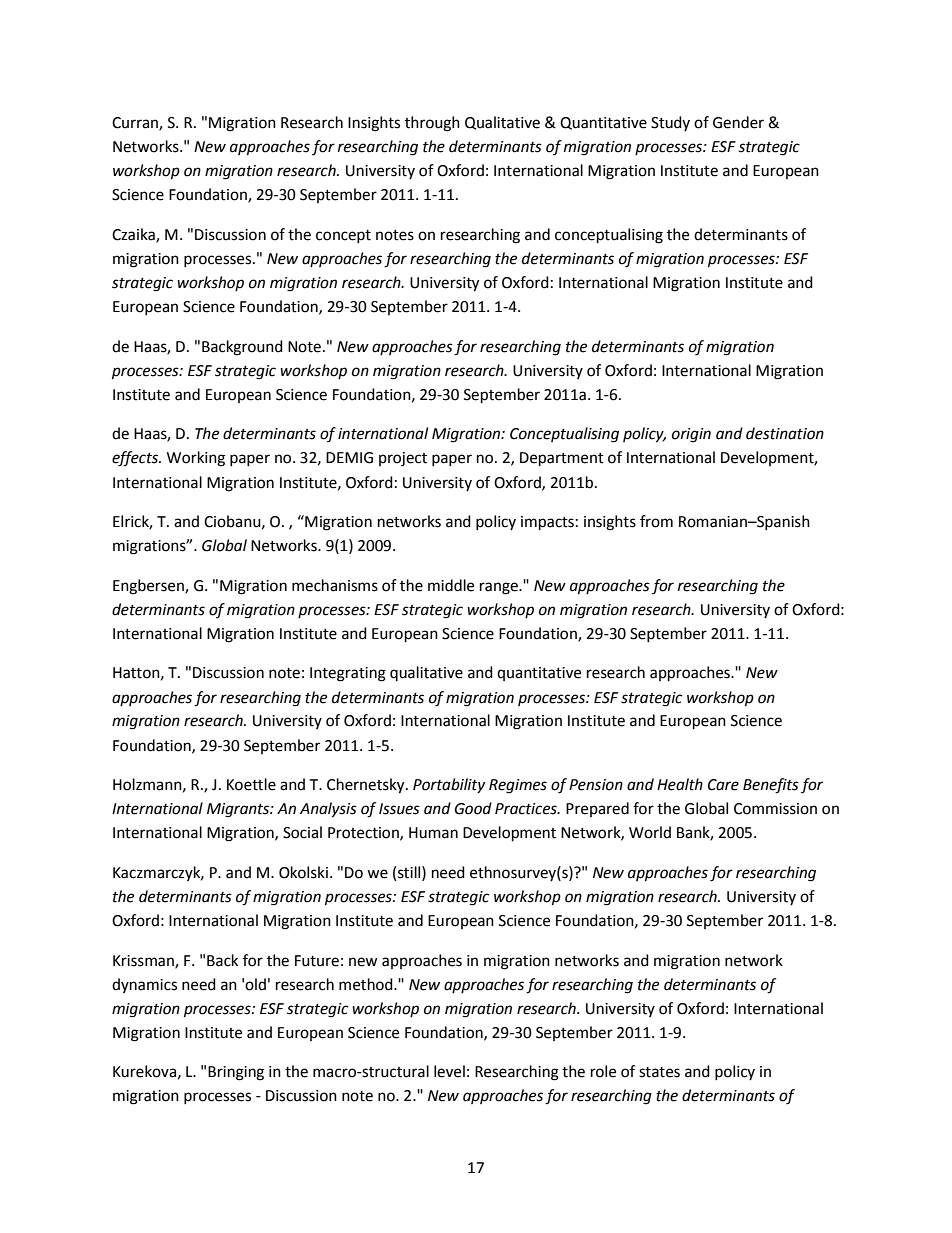 The image size is (952, 1233). I want to click on Portability, so click(449, 785).
